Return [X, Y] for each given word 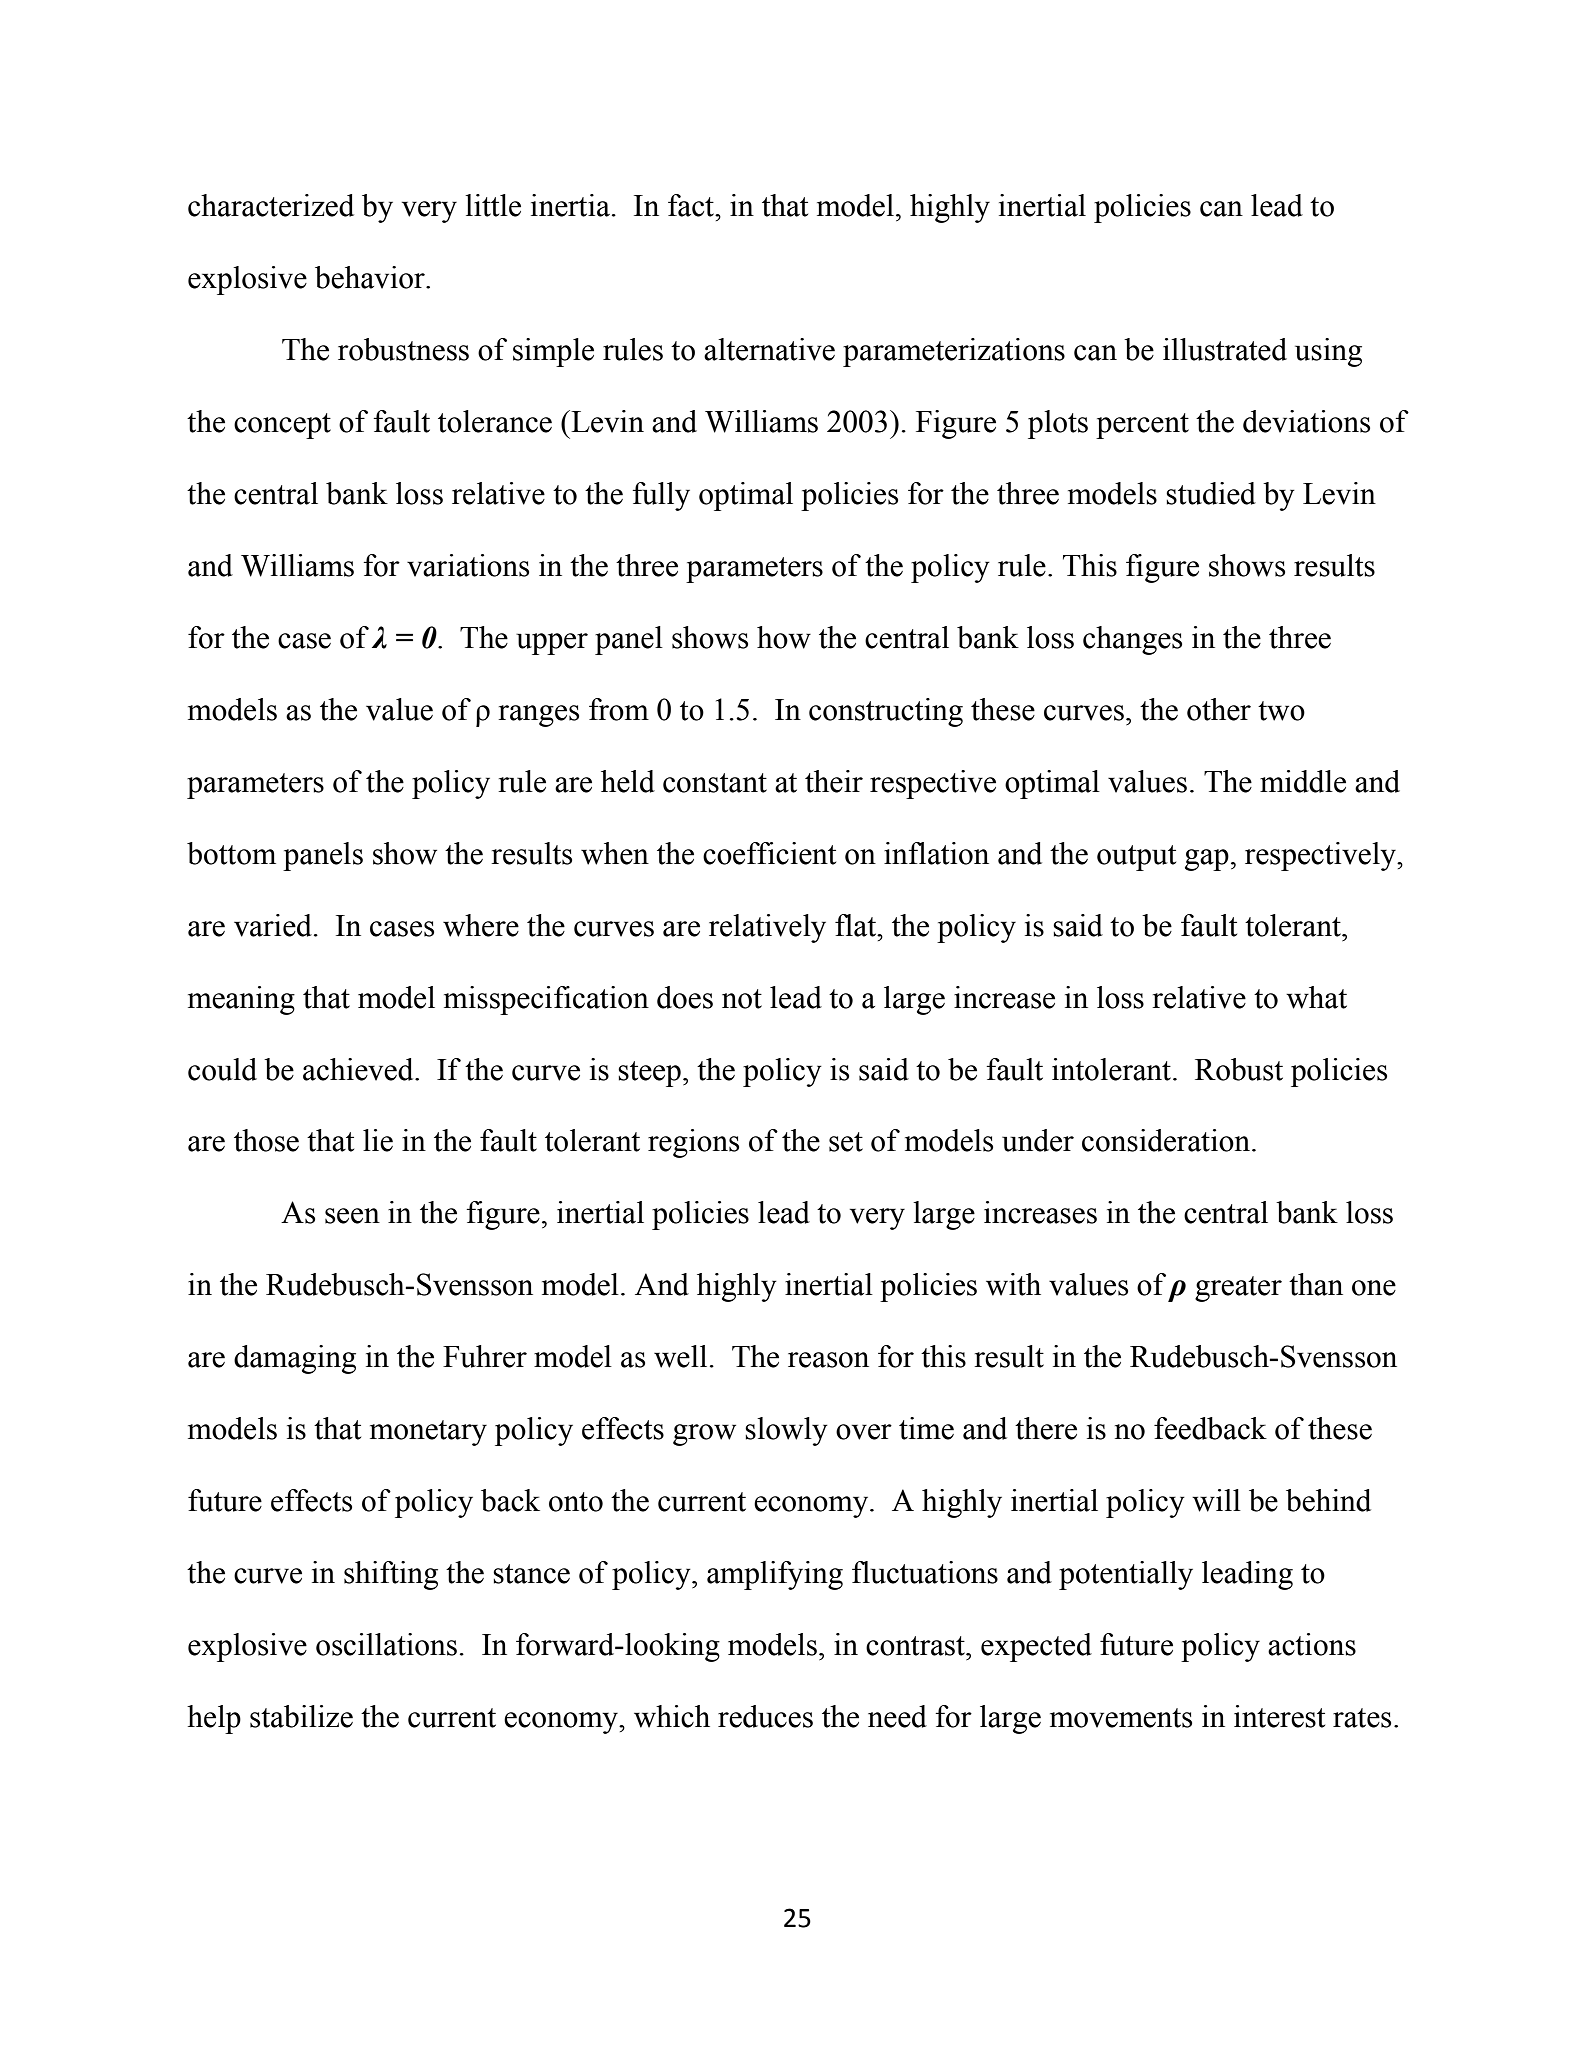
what [1316, 997]
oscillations [386, 1644]
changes [1132, 640]
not [742, 999]
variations [468, 565]
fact [692, 205]
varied [273, 925]
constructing [886, 712]
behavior [371, 277]
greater [1238, 1289]
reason [828, 1360]
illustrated [1225, 349]
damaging [295, 1359]
